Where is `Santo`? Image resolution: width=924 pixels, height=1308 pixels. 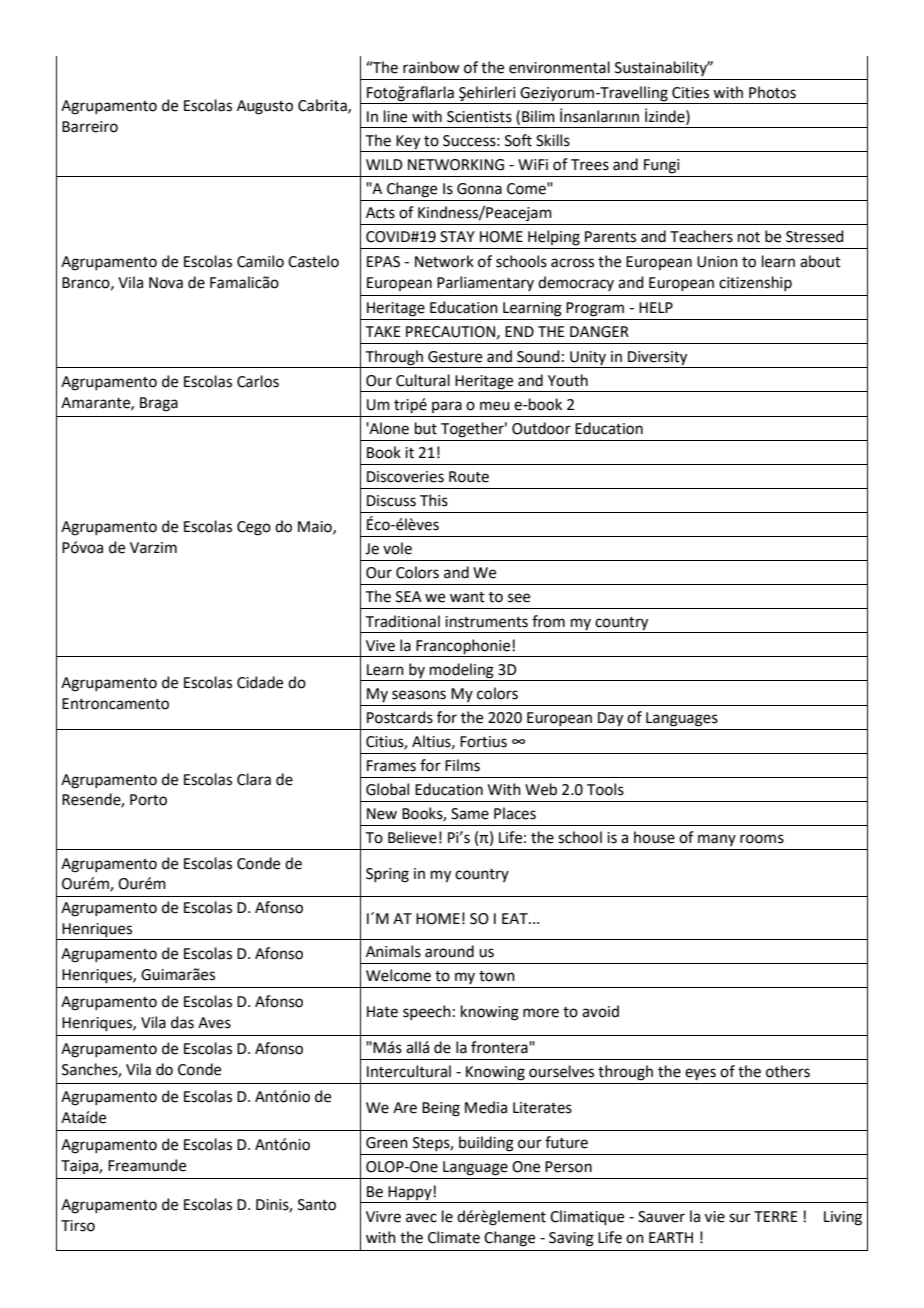
Santo is located at coordinates (317, 1205).
